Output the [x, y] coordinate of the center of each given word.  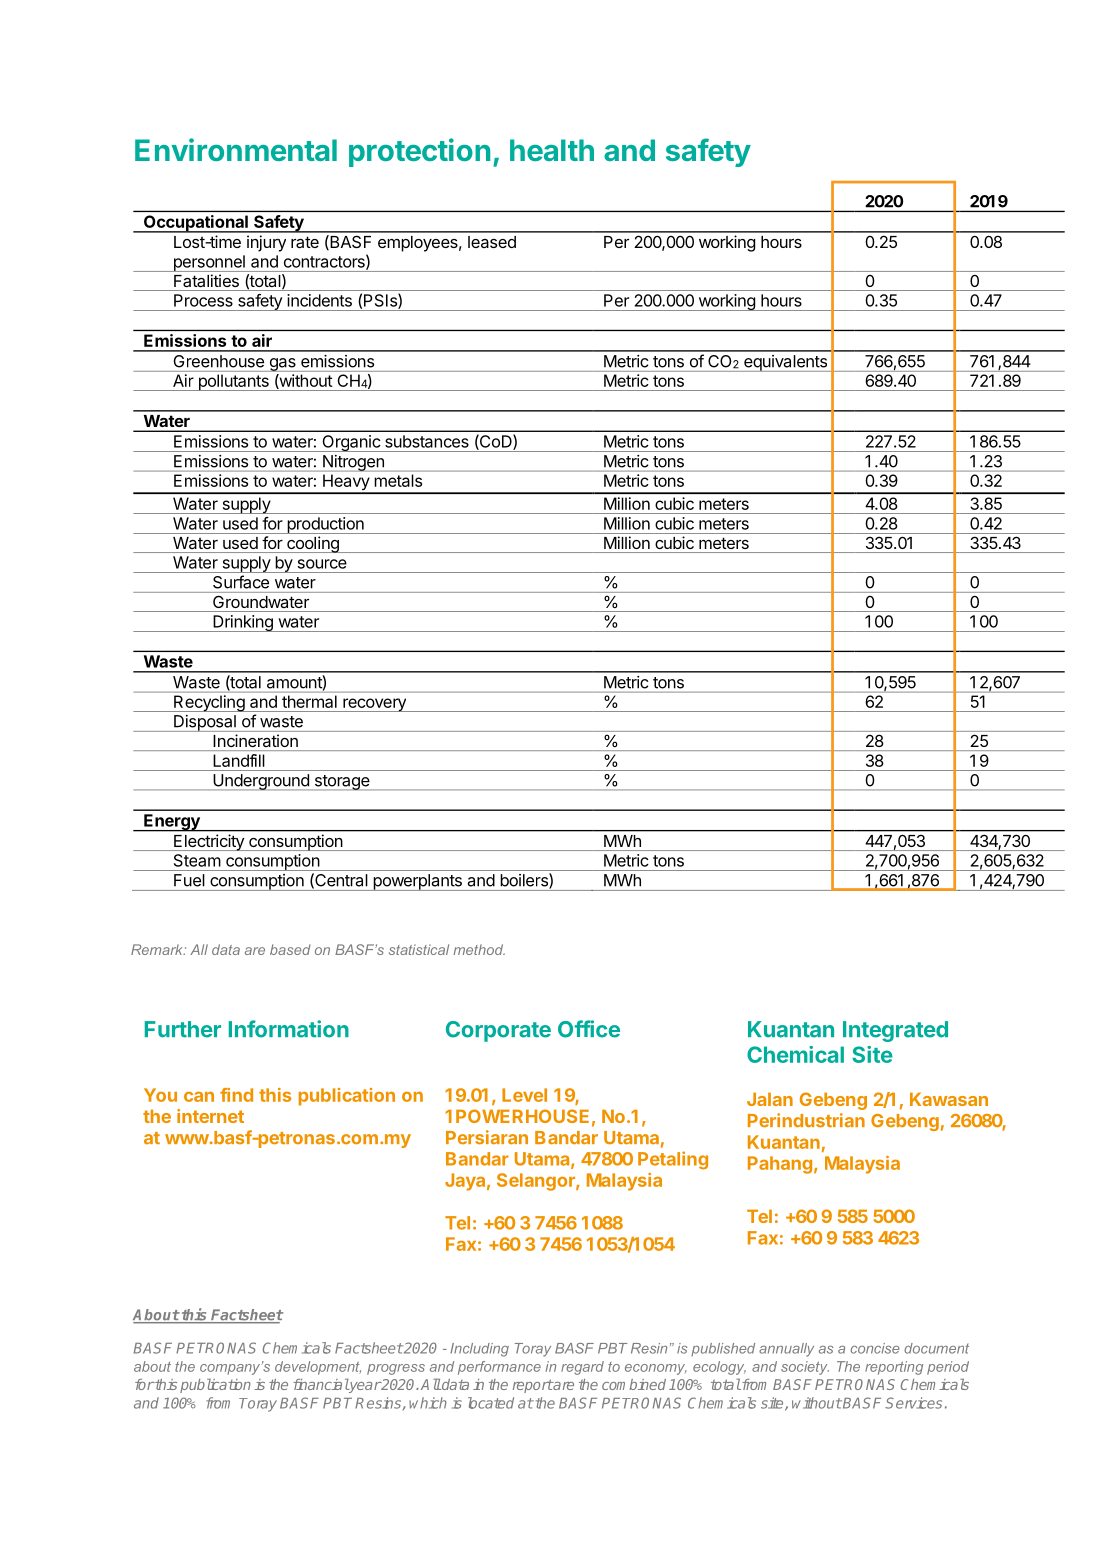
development [318, 1368]
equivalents [785, 363]
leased [492, 242]
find [236, 1095]
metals [398, 480]
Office [589, 1029]
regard [582, 1368]
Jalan [770, 1099]
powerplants [417, 882]
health [552, 150]
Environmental [236, 149]
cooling [313, 544]
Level [524, 1095]
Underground [261, 782]
